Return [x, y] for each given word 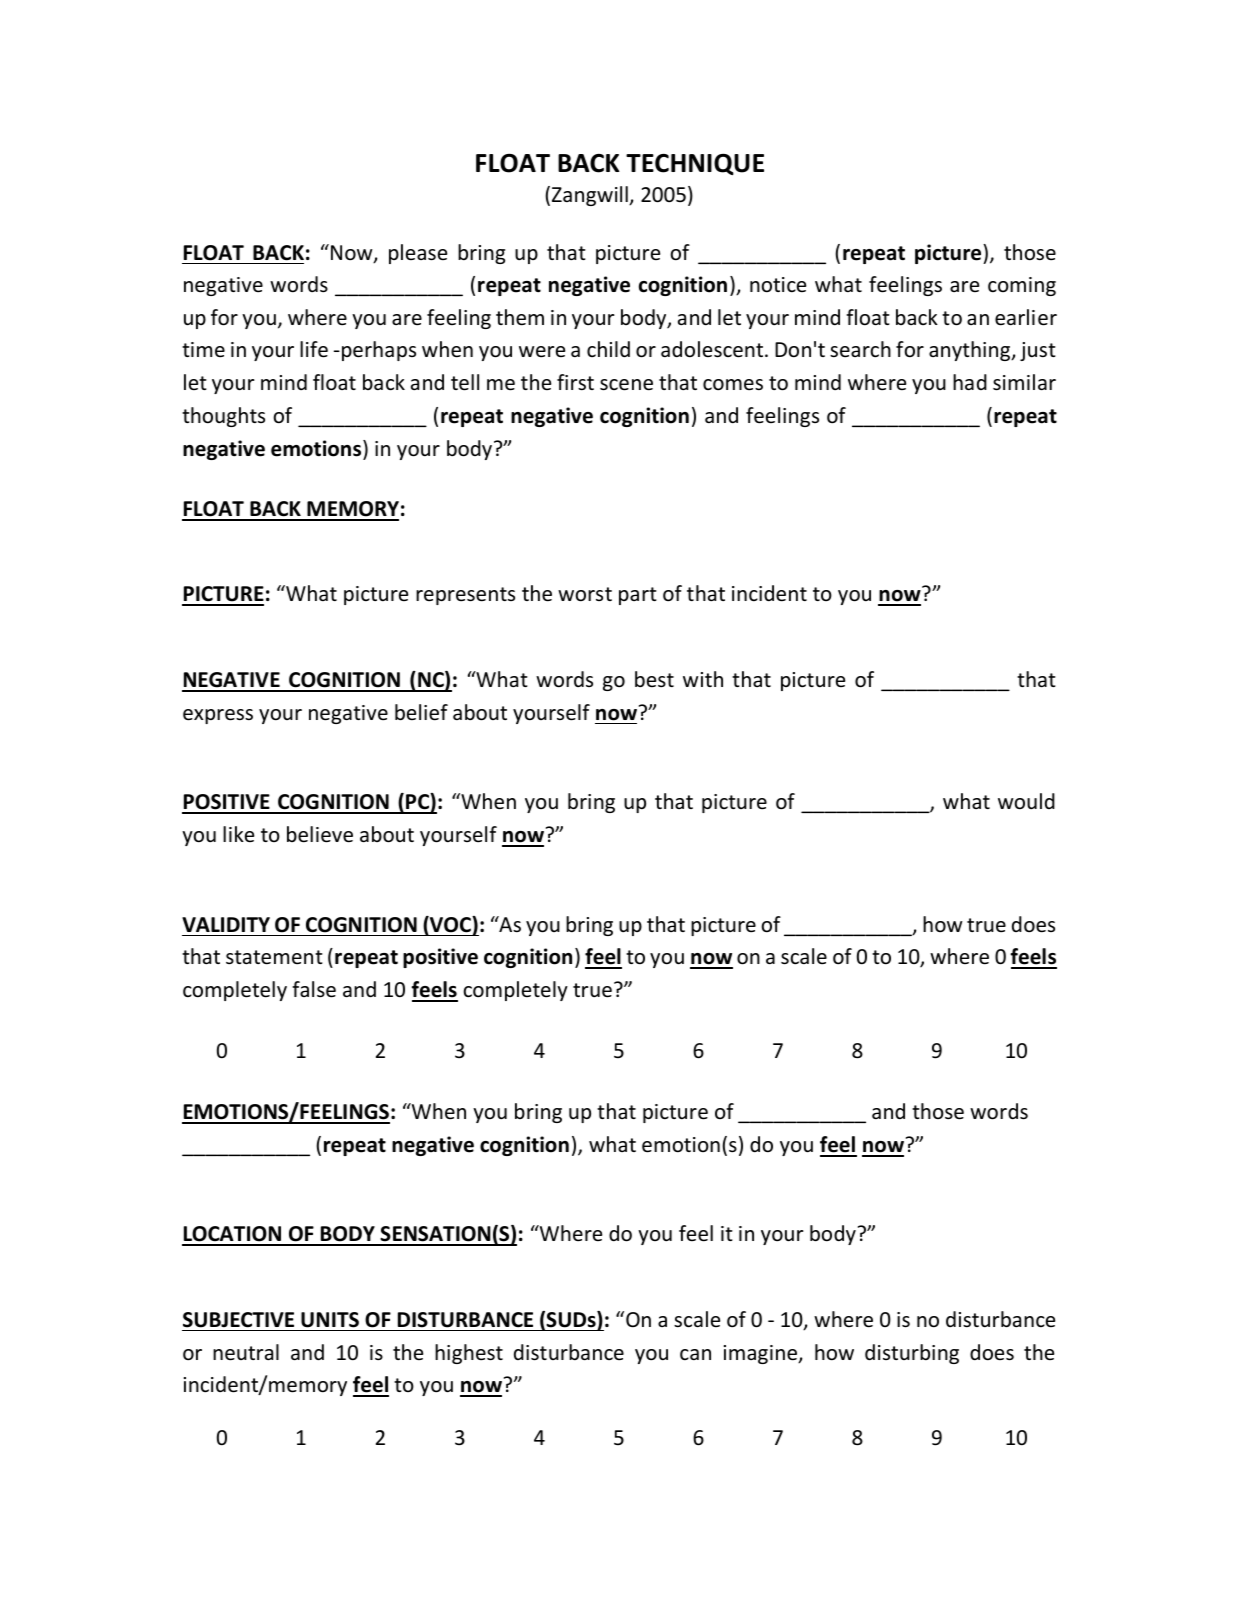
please [418, 254]
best [654, 679]
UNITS [330, 1320]
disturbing [912, 1354]
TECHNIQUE [695, 164]
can [695, 1354]
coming [1022, 286]
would [1026, 801]
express [218, 716]
